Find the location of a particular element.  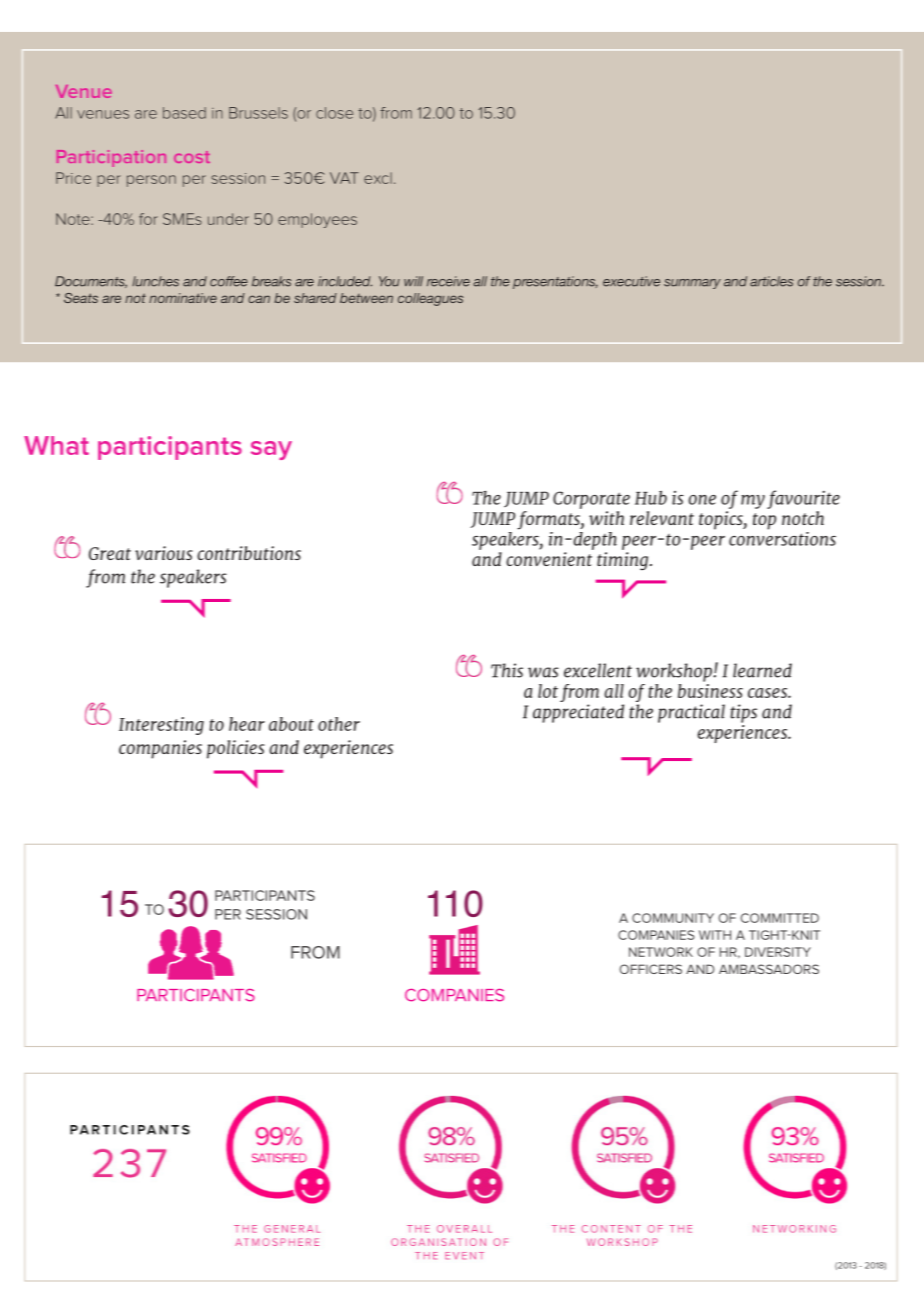

Participation is located at coordinates (111, 158).
